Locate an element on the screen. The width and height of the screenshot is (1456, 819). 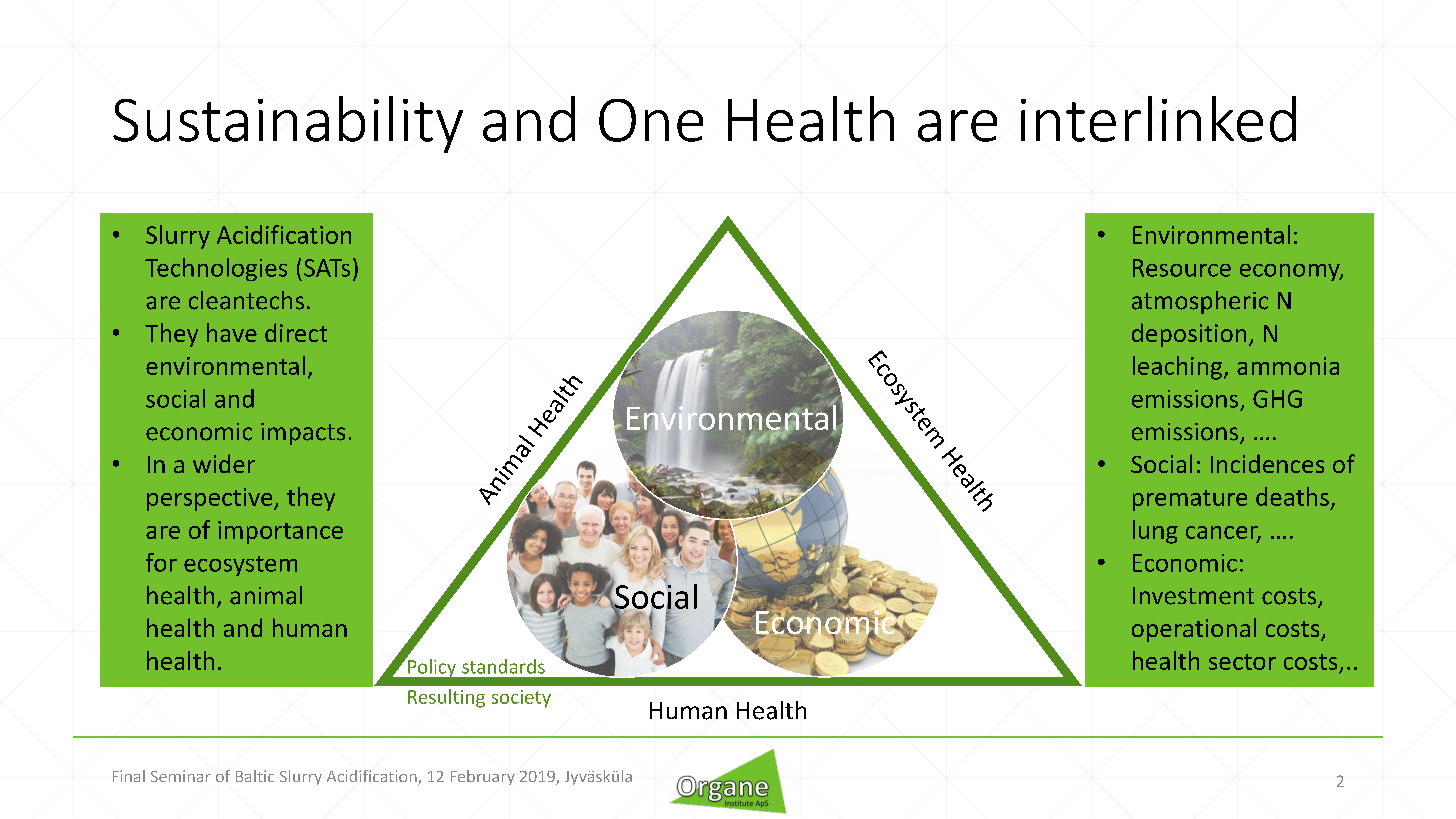
interlinked is located at coordinates (1158, 119).
